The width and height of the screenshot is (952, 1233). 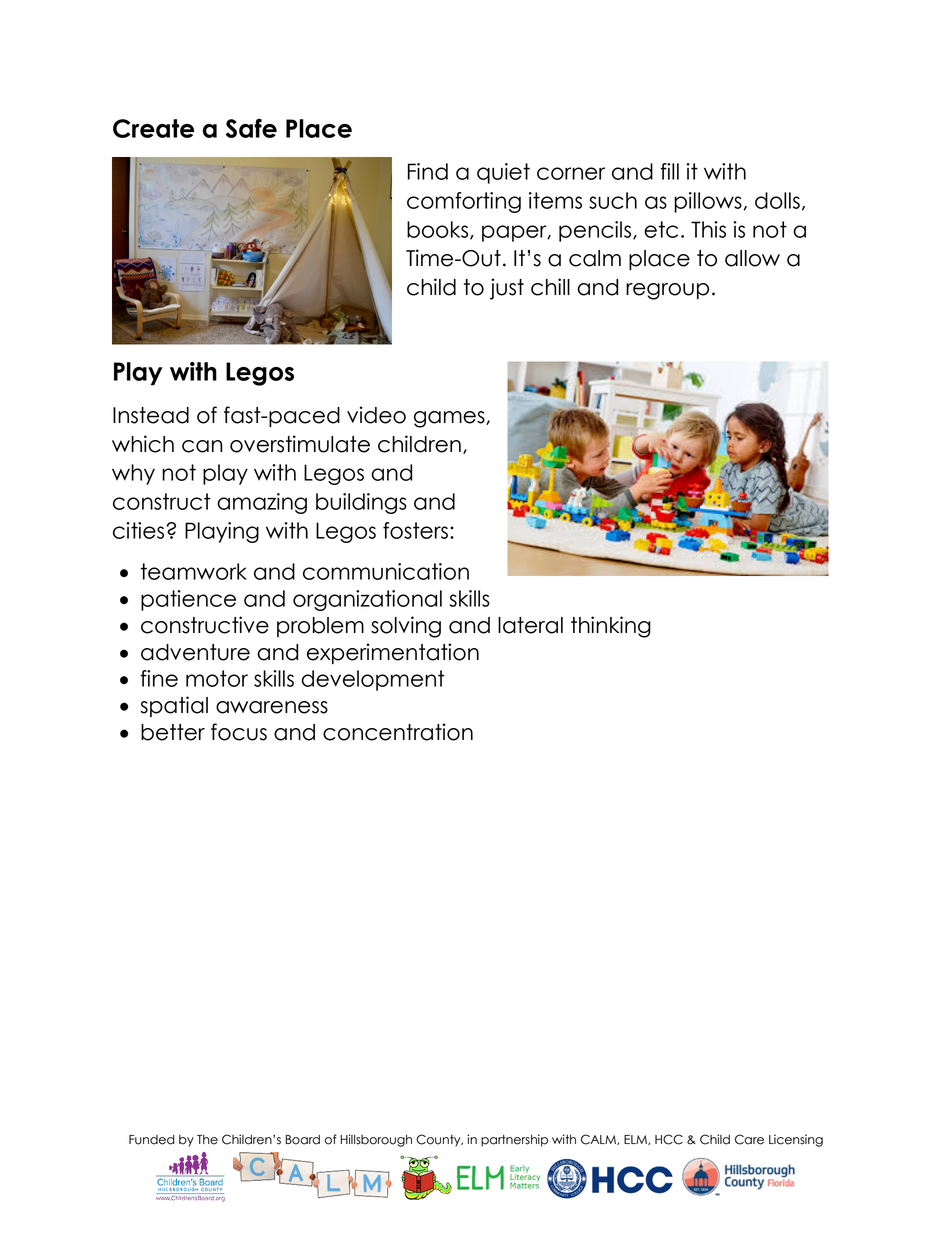 I want to click on Care, so click(x=749, y=1139).
